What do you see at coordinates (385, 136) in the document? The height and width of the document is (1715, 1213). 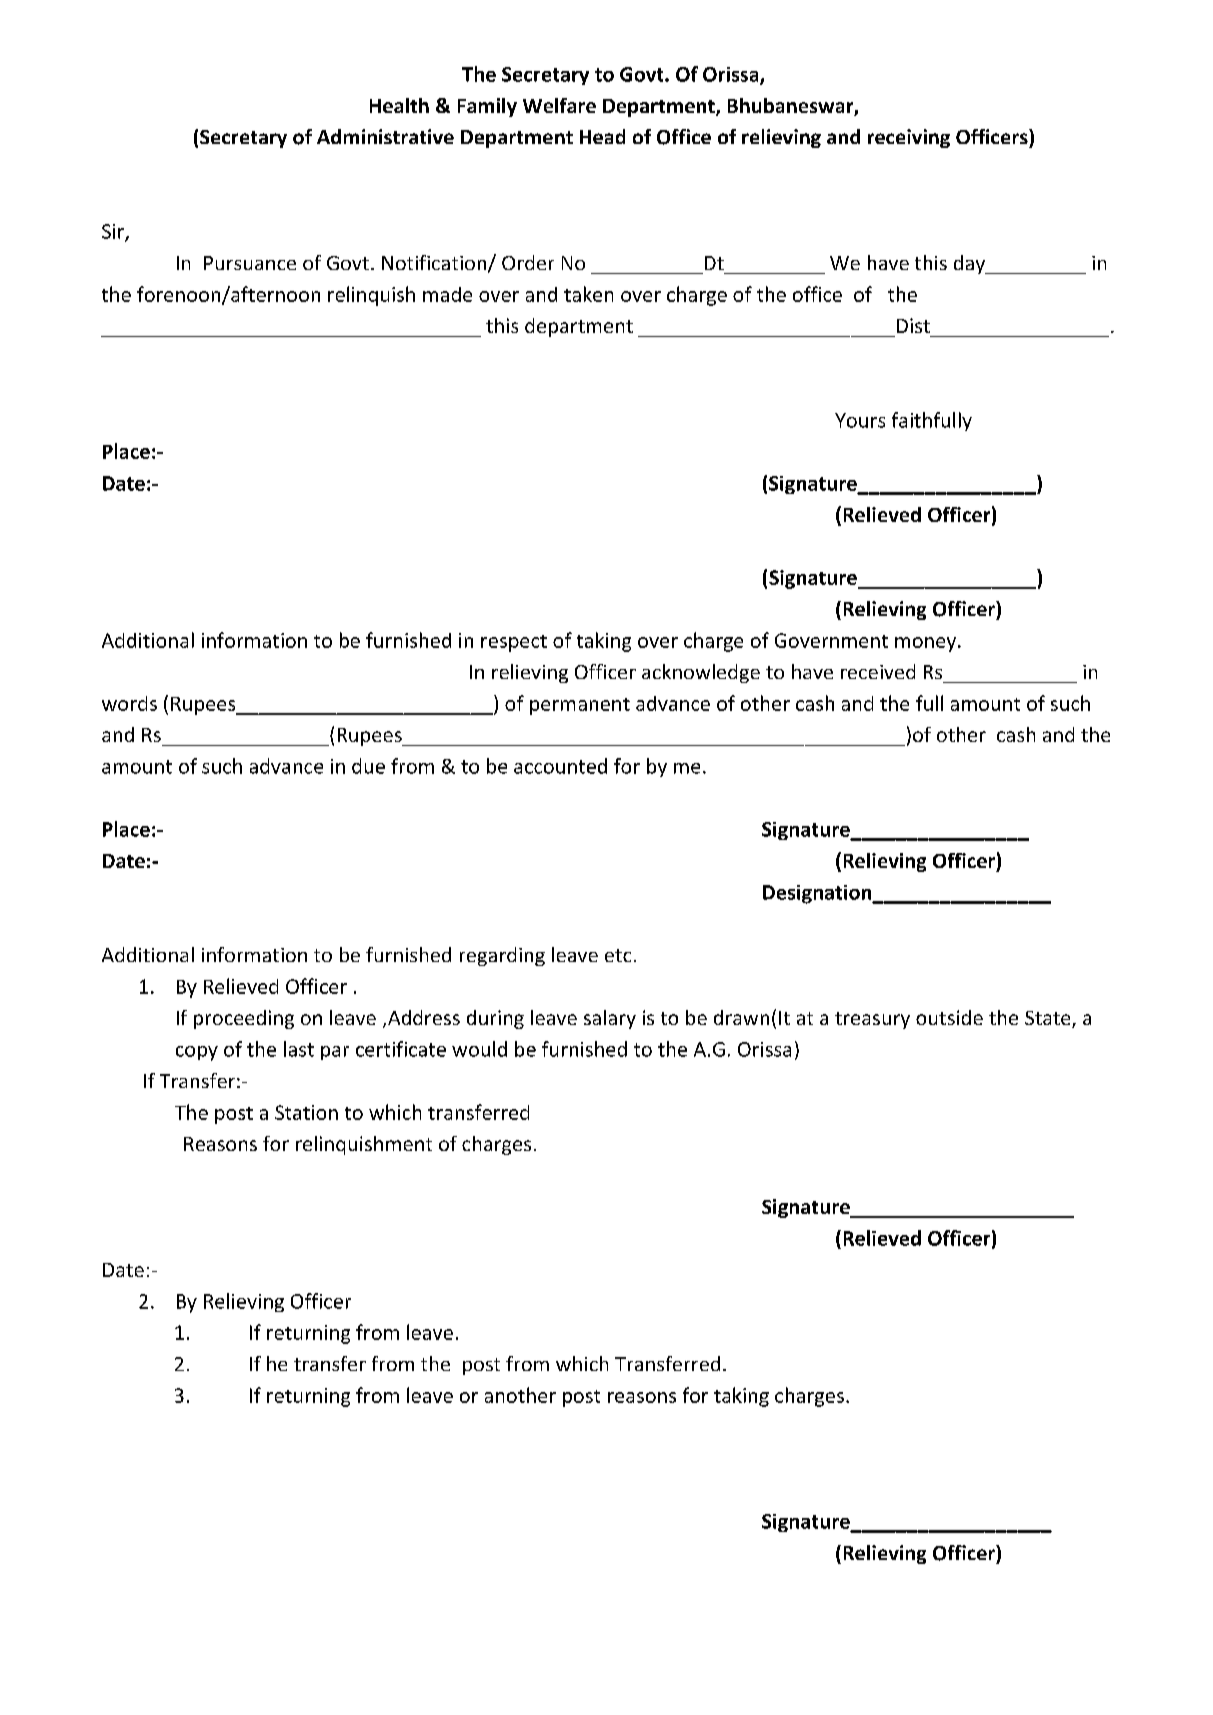 I see `Administrative` at bounding box center [385, 136].
